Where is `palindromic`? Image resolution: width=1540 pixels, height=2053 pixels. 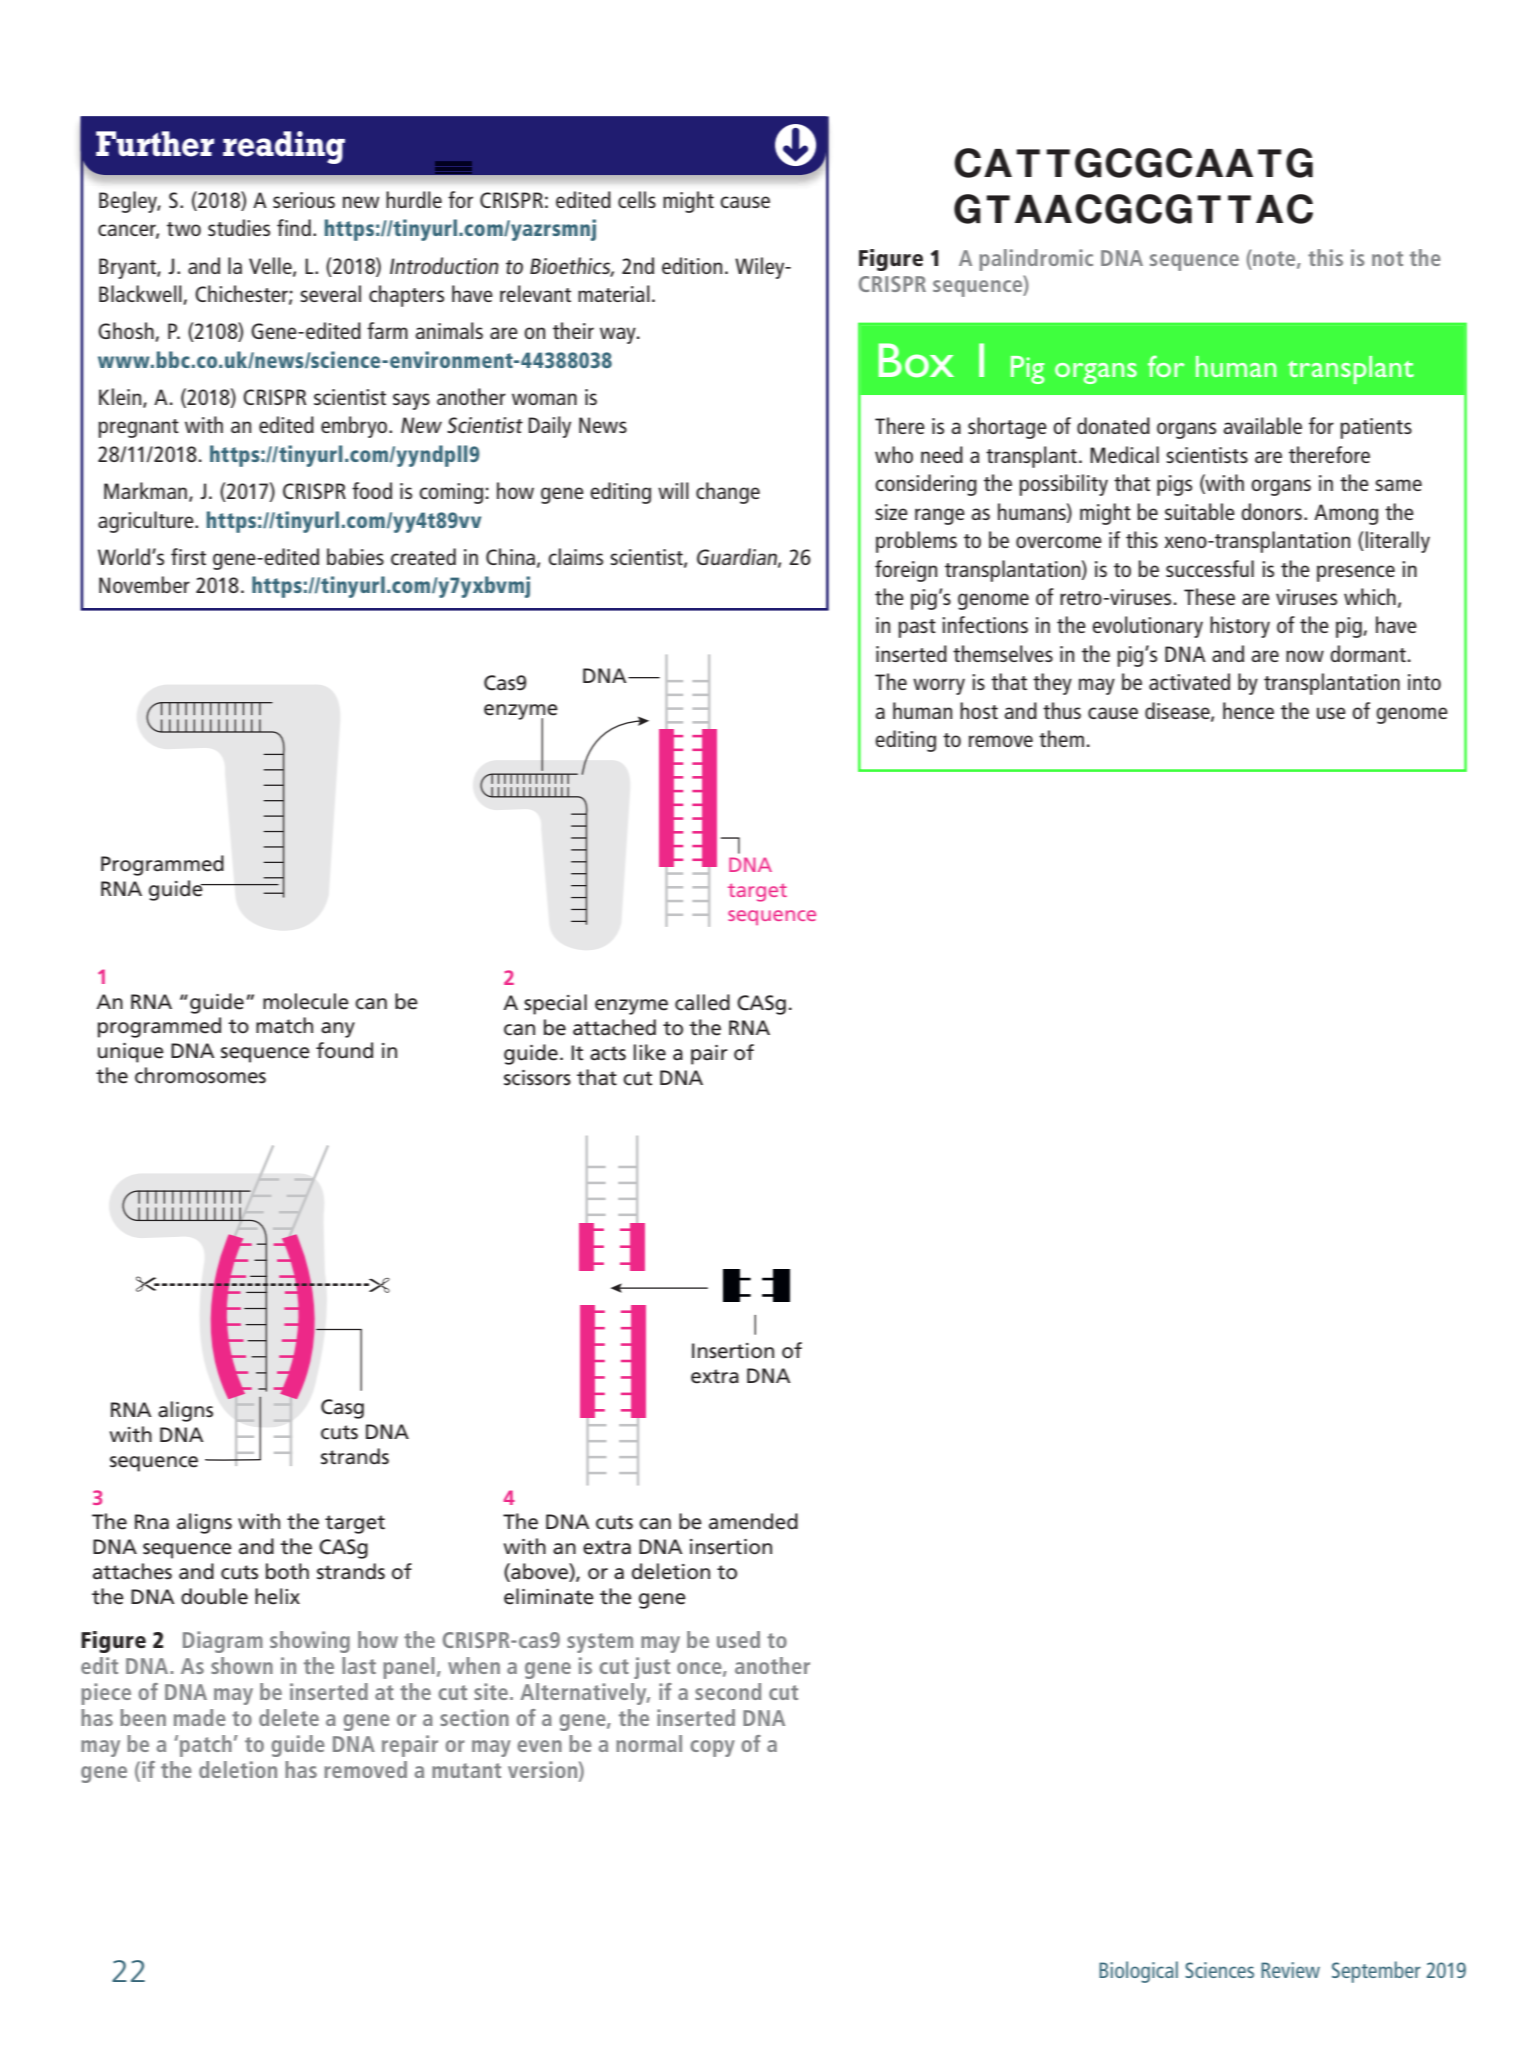
palindromic is located at coordinates (1036, 260).
